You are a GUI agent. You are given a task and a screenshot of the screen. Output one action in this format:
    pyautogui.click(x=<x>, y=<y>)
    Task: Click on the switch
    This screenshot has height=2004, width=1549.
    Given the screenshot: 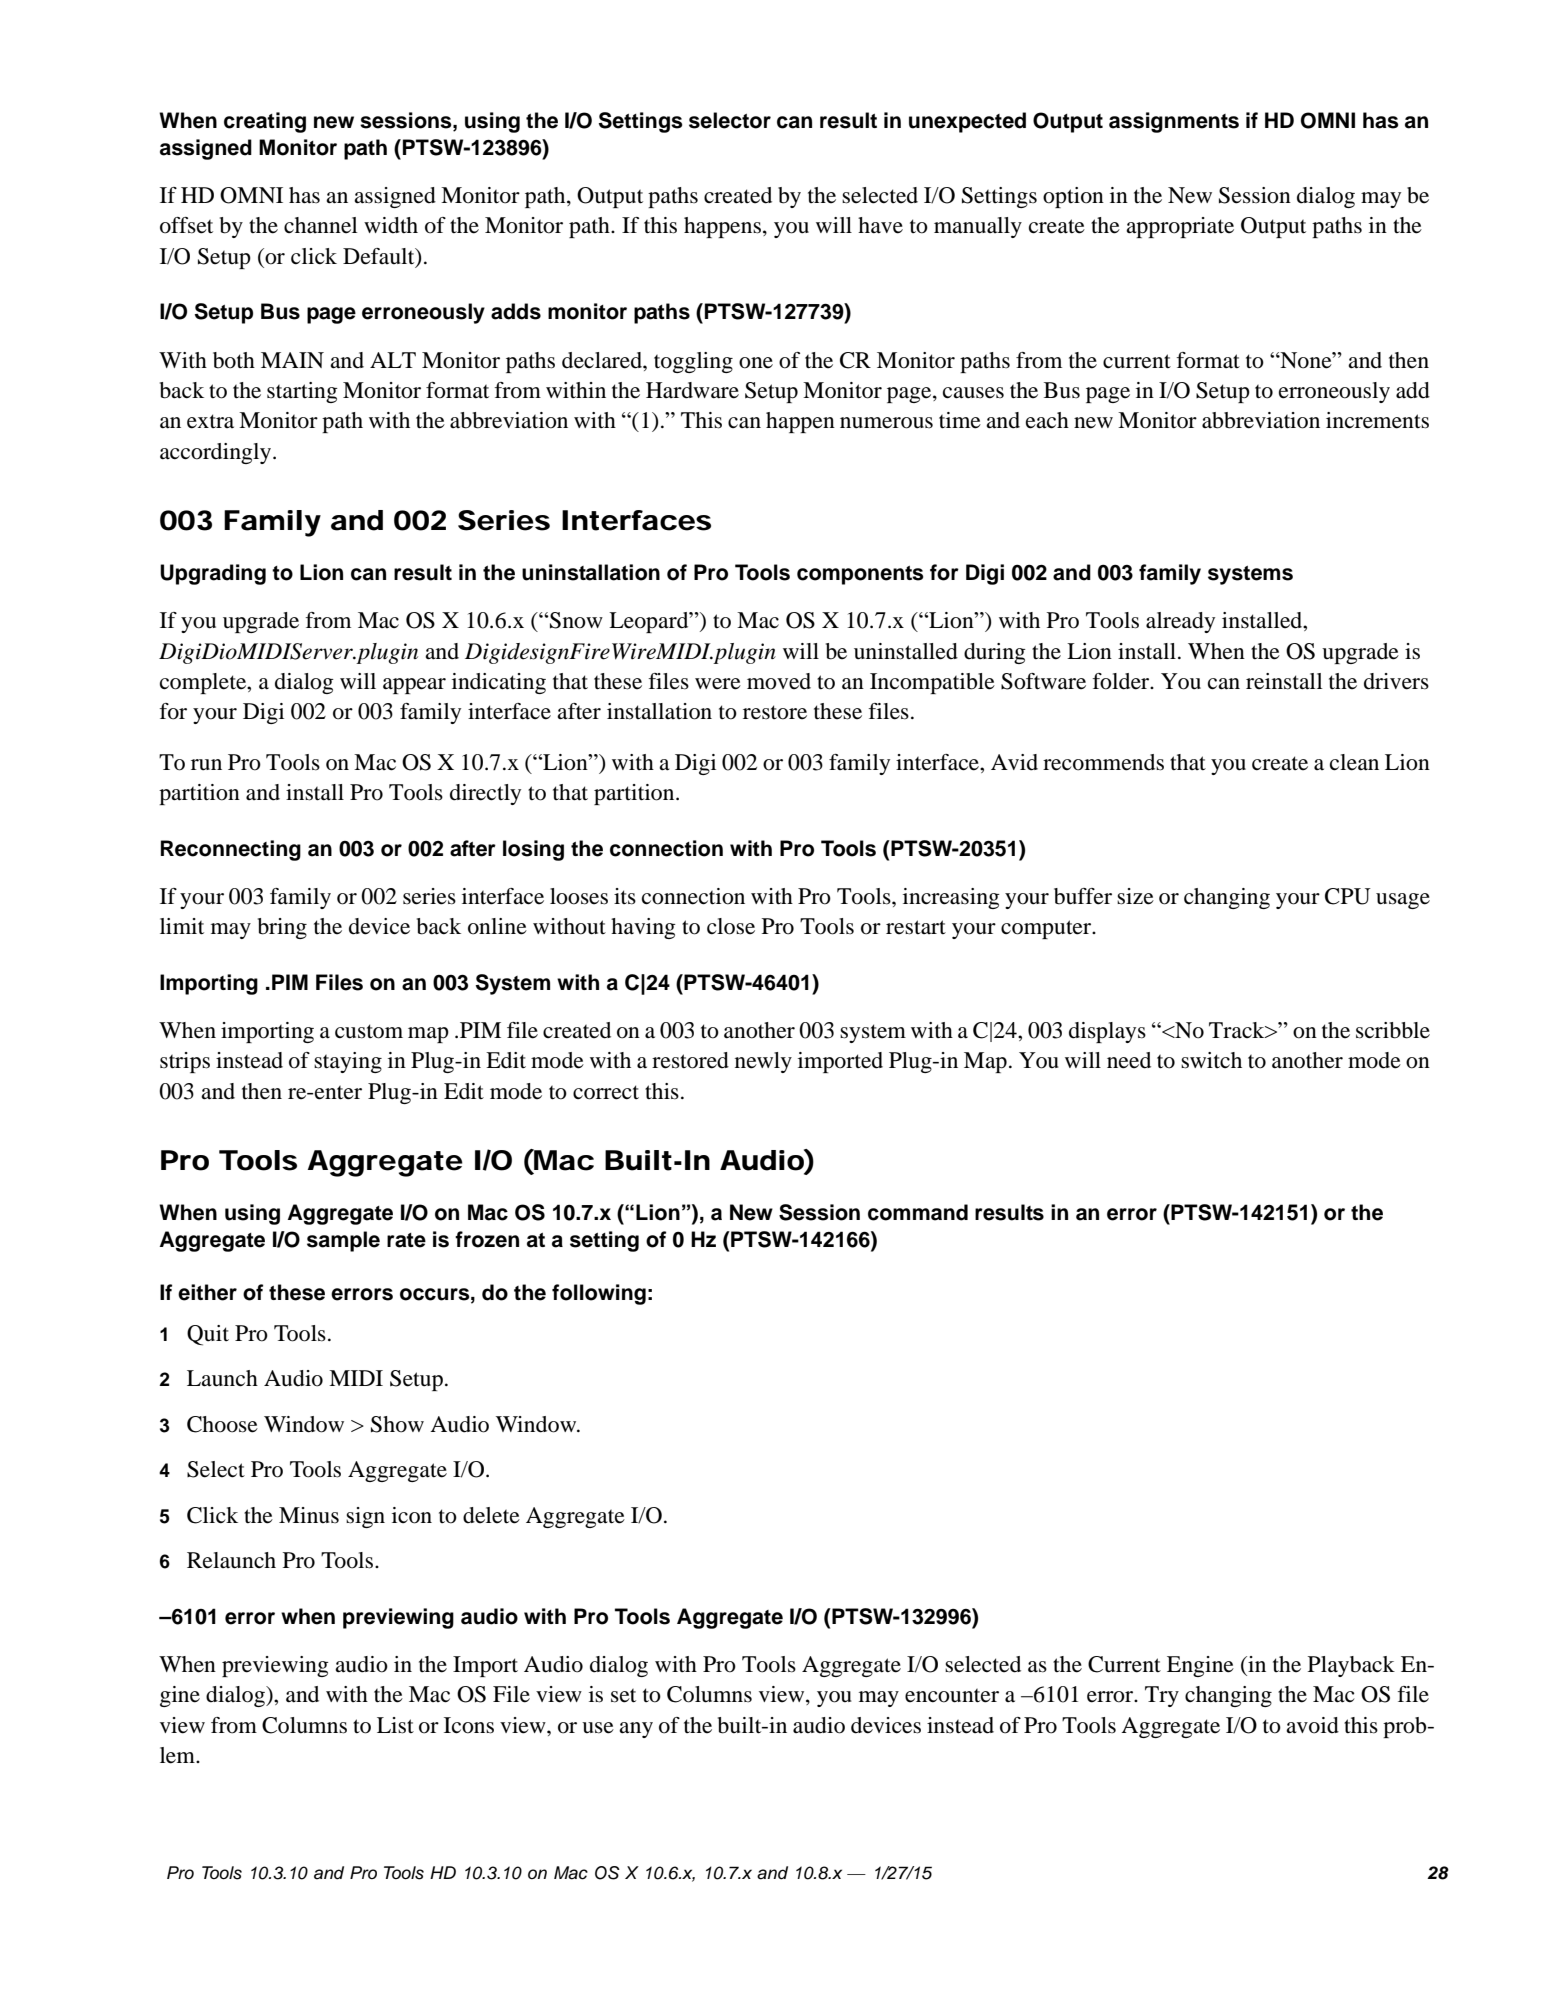 What is the action you would take?
    pyautogui.click(x=1211, y=1060)
